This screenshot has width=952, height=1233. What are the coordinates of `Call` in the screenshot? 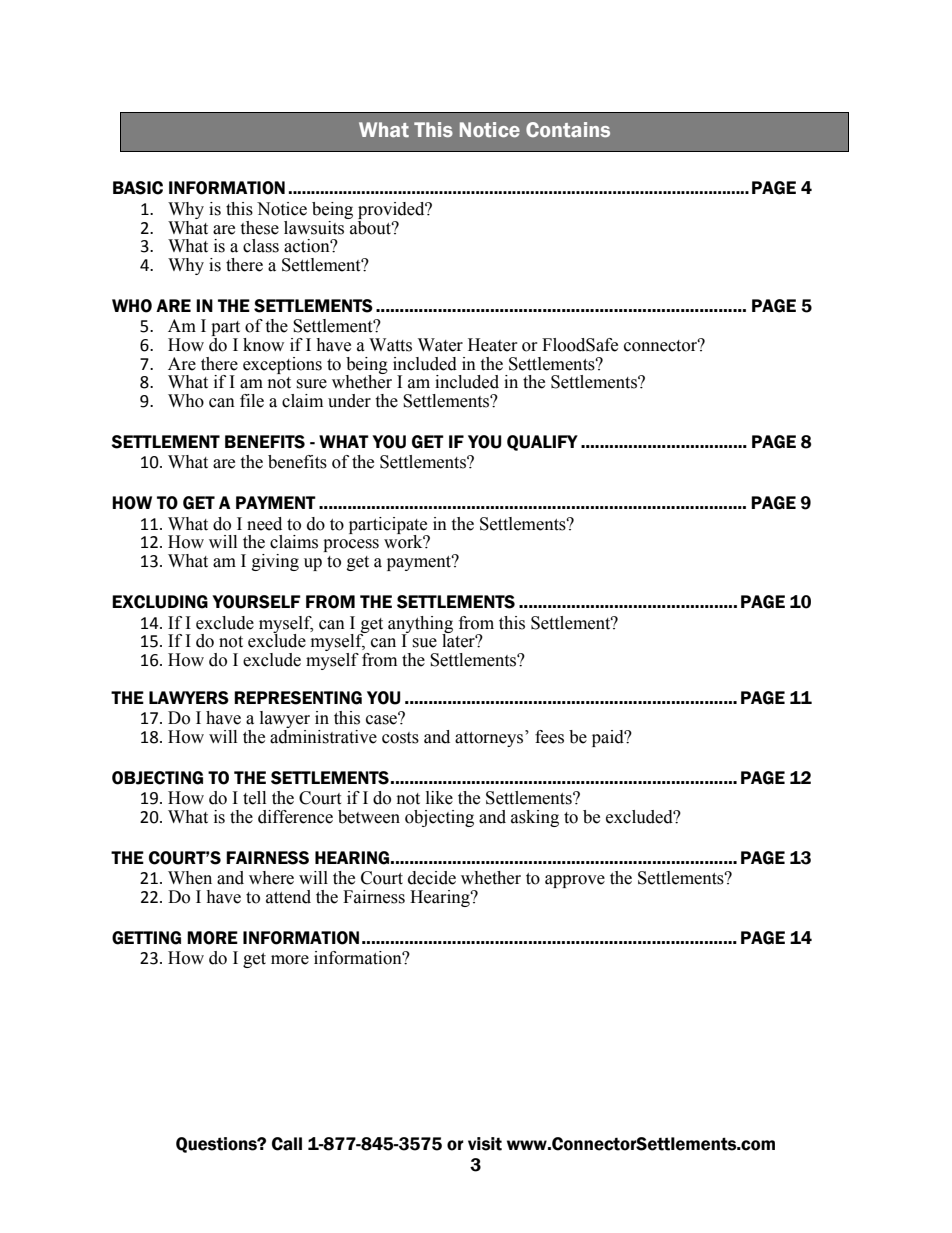 It's located at (287, 1144).
